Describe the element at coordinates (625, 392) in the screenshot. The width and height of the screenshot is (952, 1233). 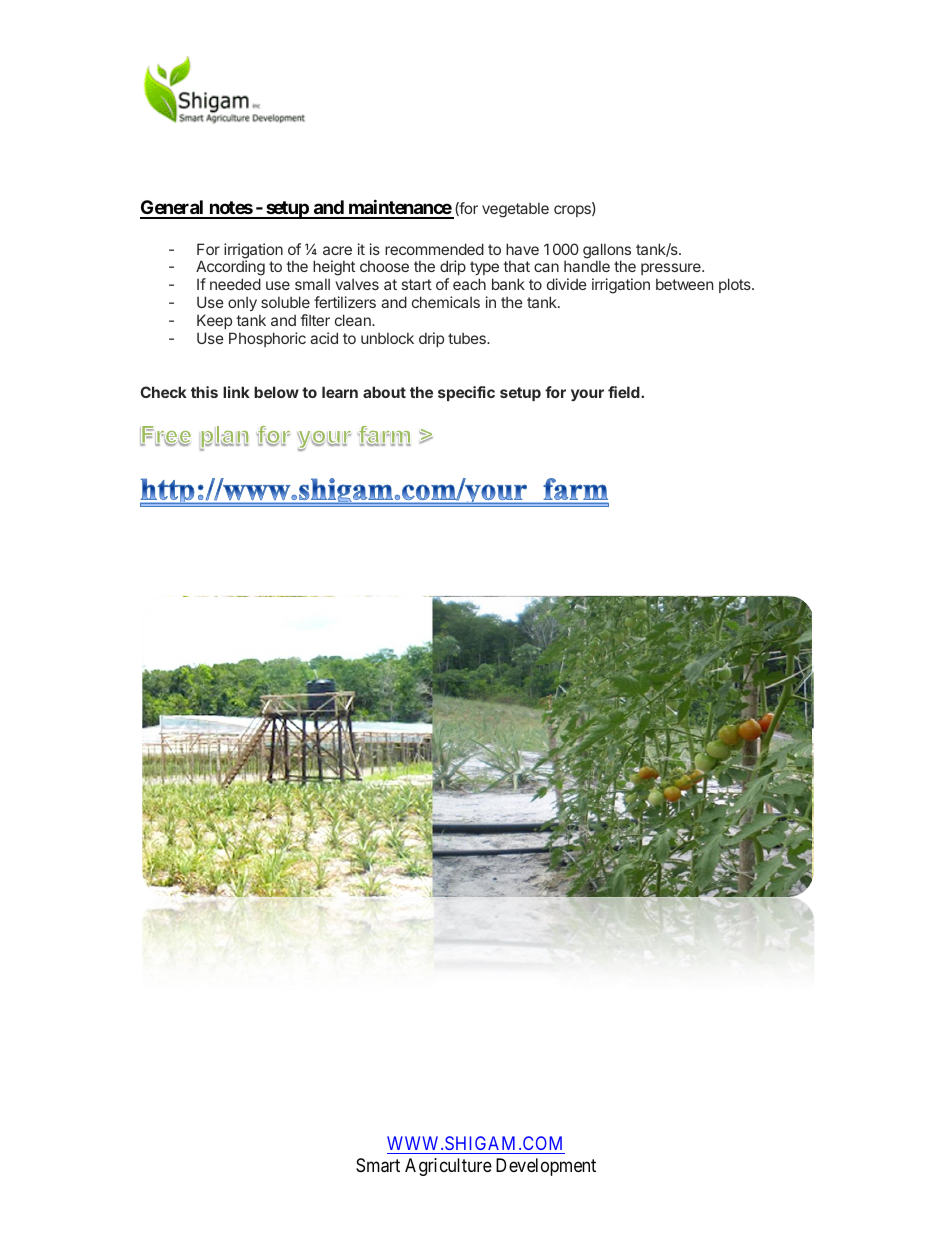
I see `field` at that location.
